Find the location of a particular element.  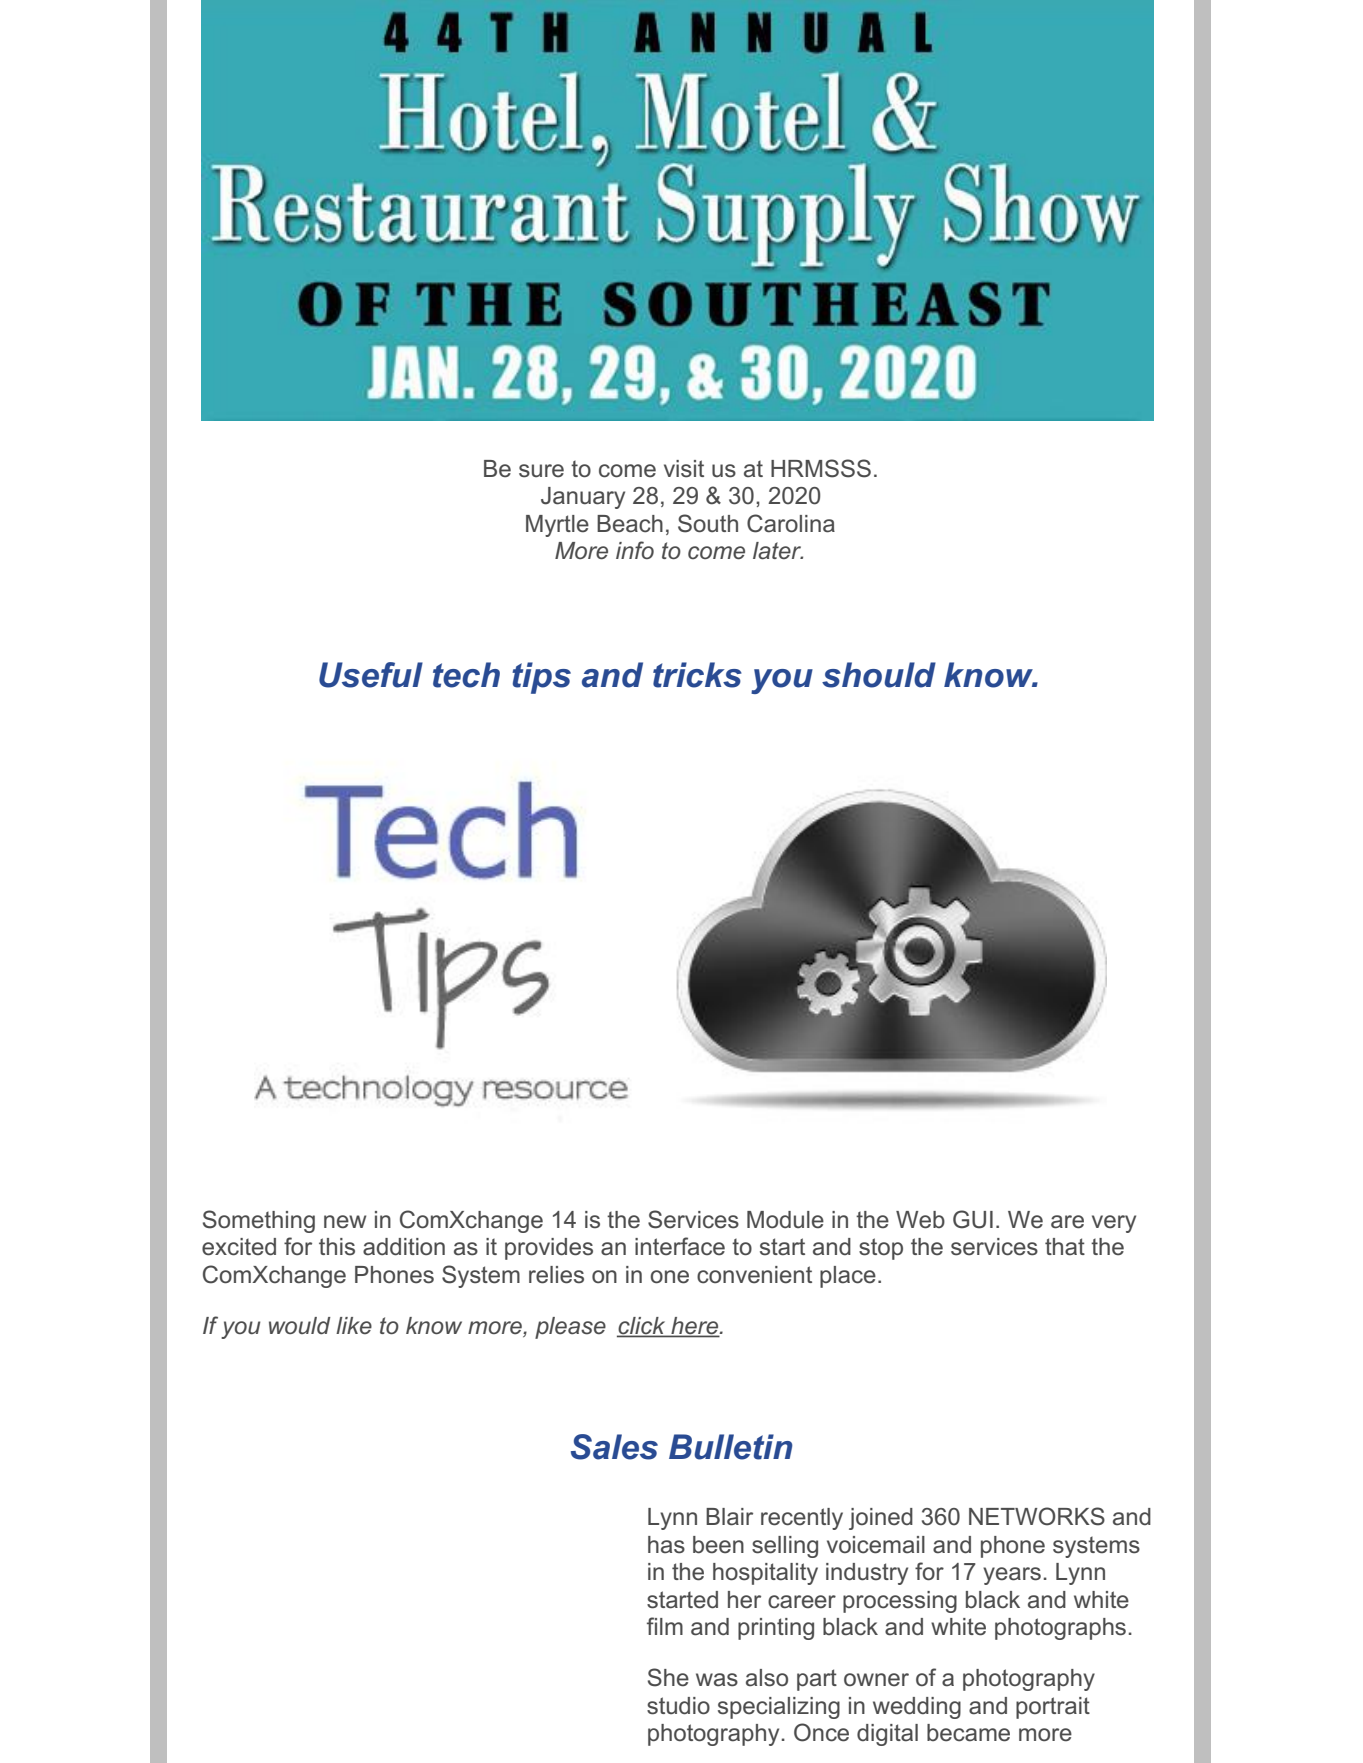

Useful is located at coordinates (371, 675).
